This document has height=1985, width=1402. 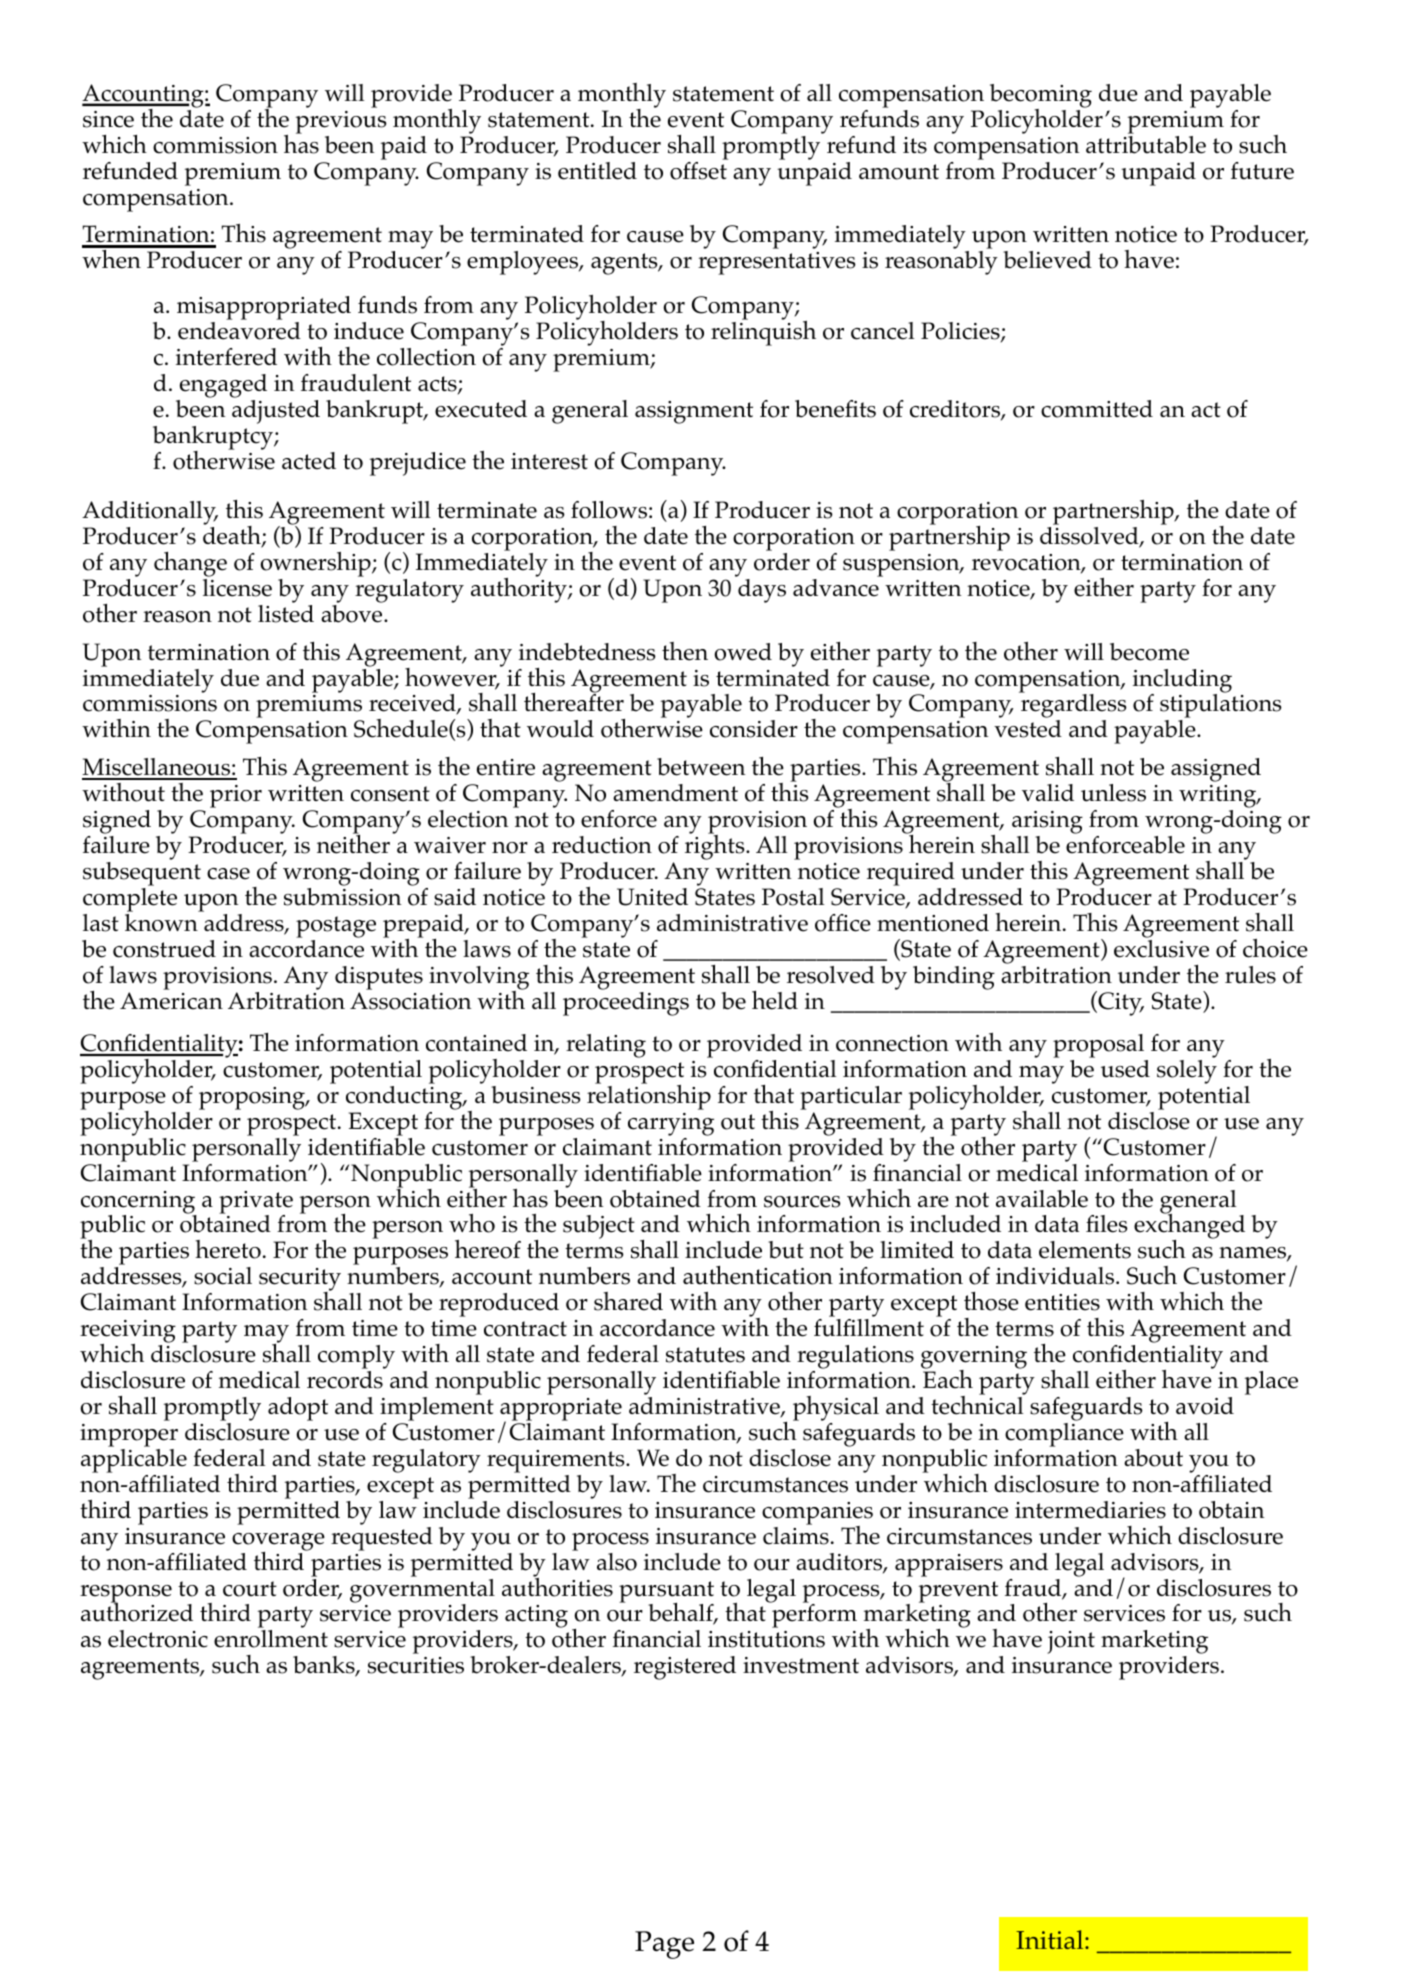 What do you see at coordinates (1051, 1939) in the document?
I see `Initial` at bounding box center [1051, 1939].
